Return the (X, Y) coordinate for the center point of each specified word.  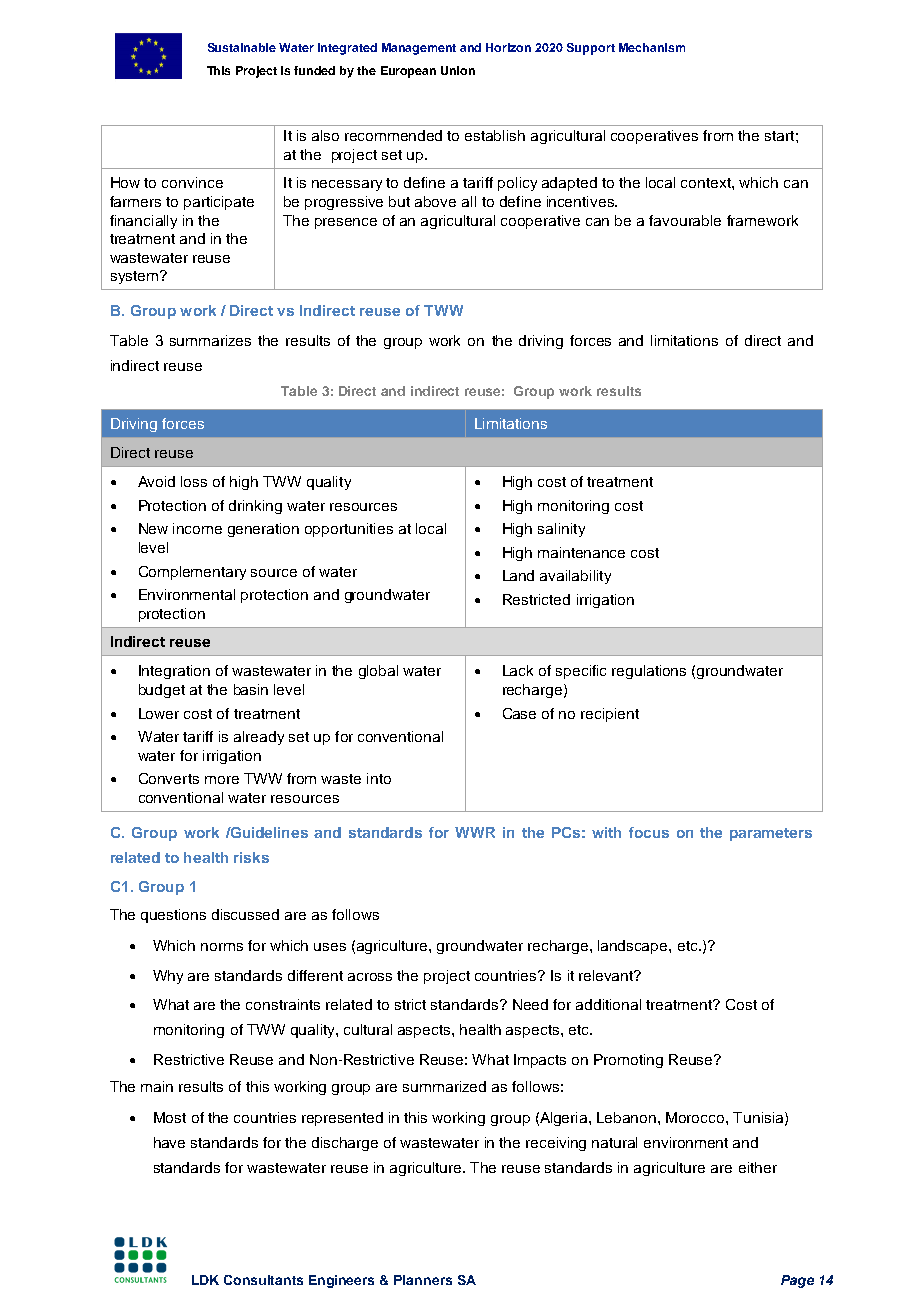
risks (251, 857)
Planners (423, 1280)
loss (194, 481)
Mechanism (652, 47)
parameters (771, 834)
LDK (205, 1280)
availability (575, 577)
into (379, 778)
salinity (561, 530)
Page (797, 1281)
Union (458, 70)
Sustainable (242, 47)
